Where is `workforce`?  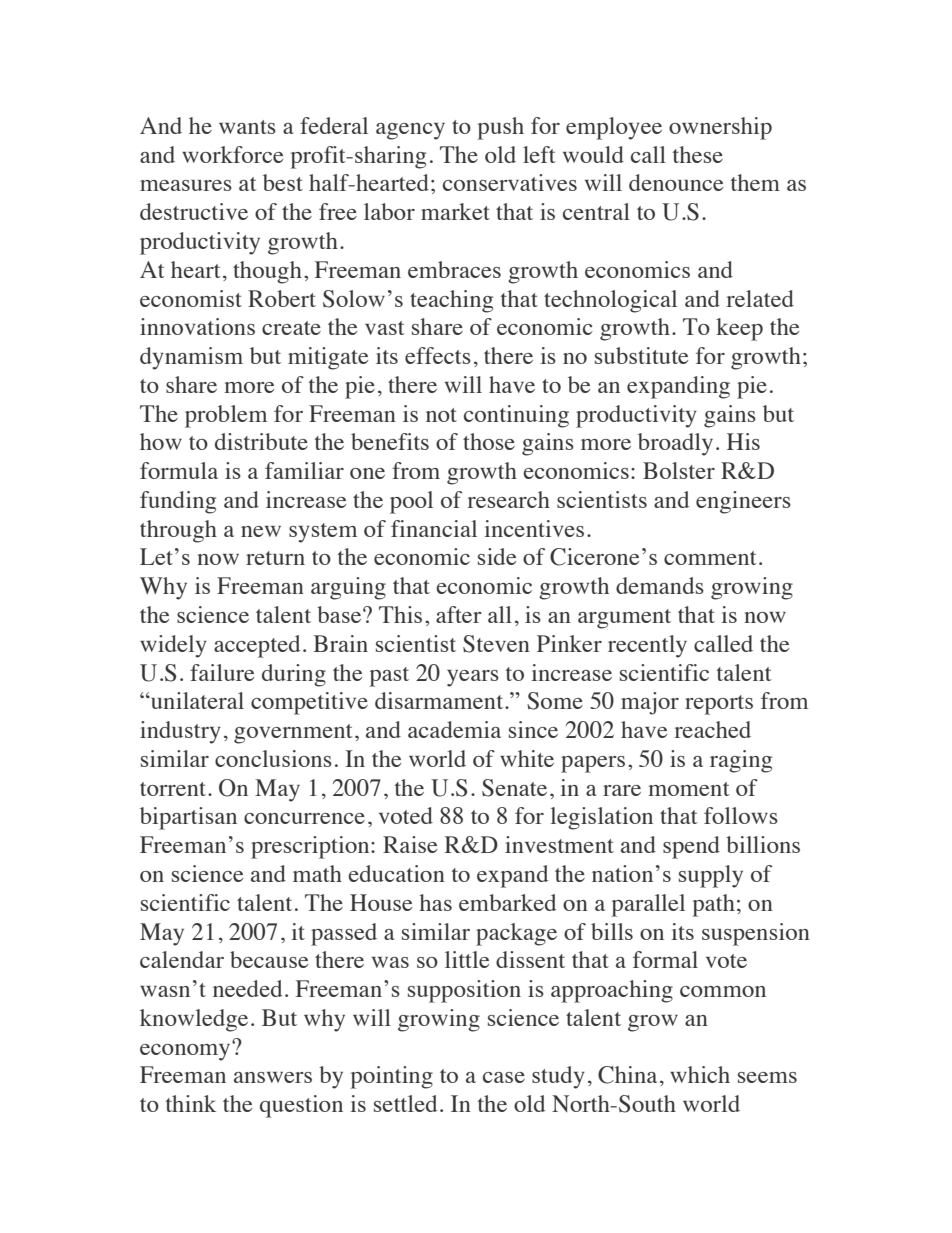
workforce is located at coordinates (232, 154).
